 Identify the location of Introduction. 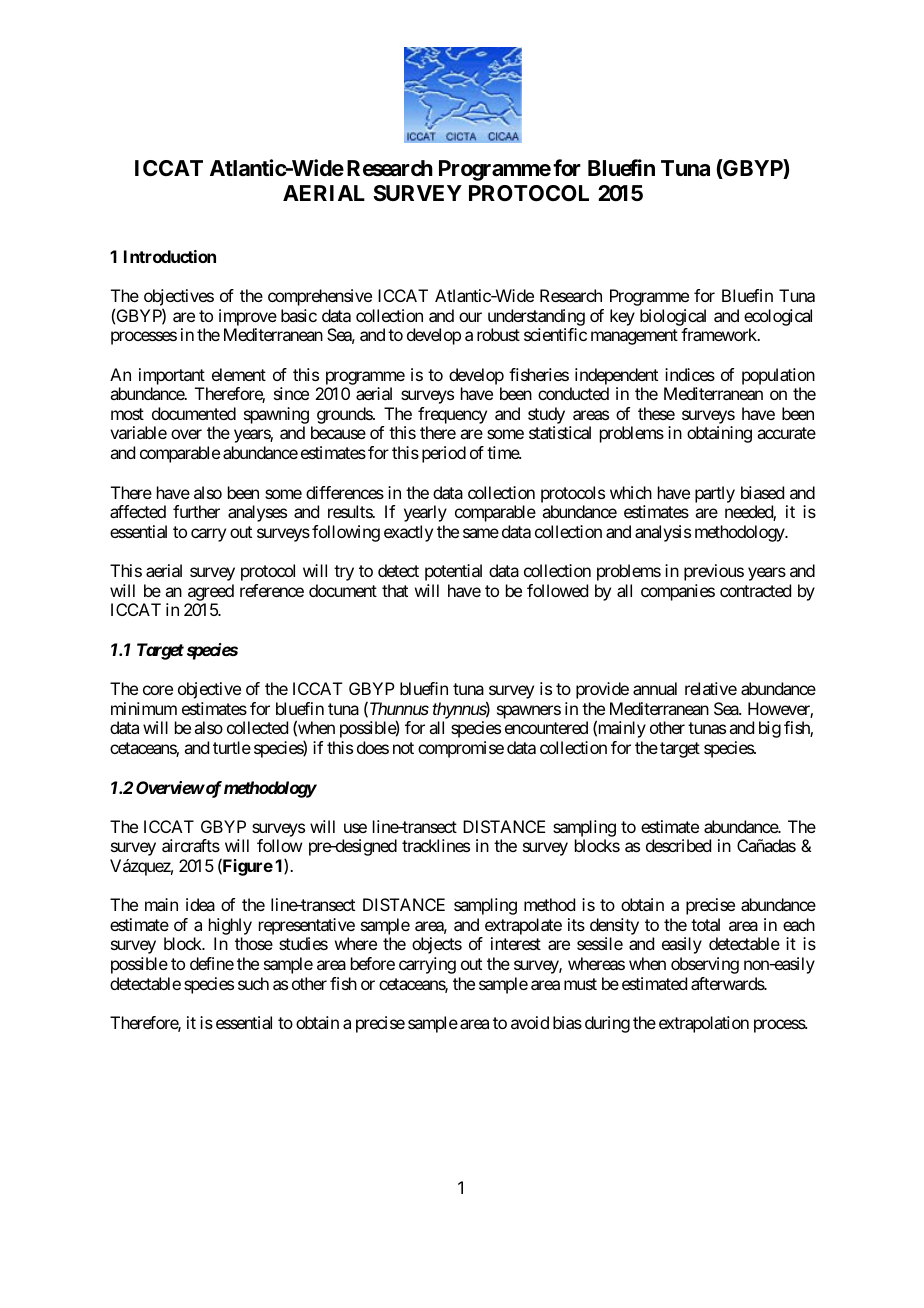
(170, 256).
